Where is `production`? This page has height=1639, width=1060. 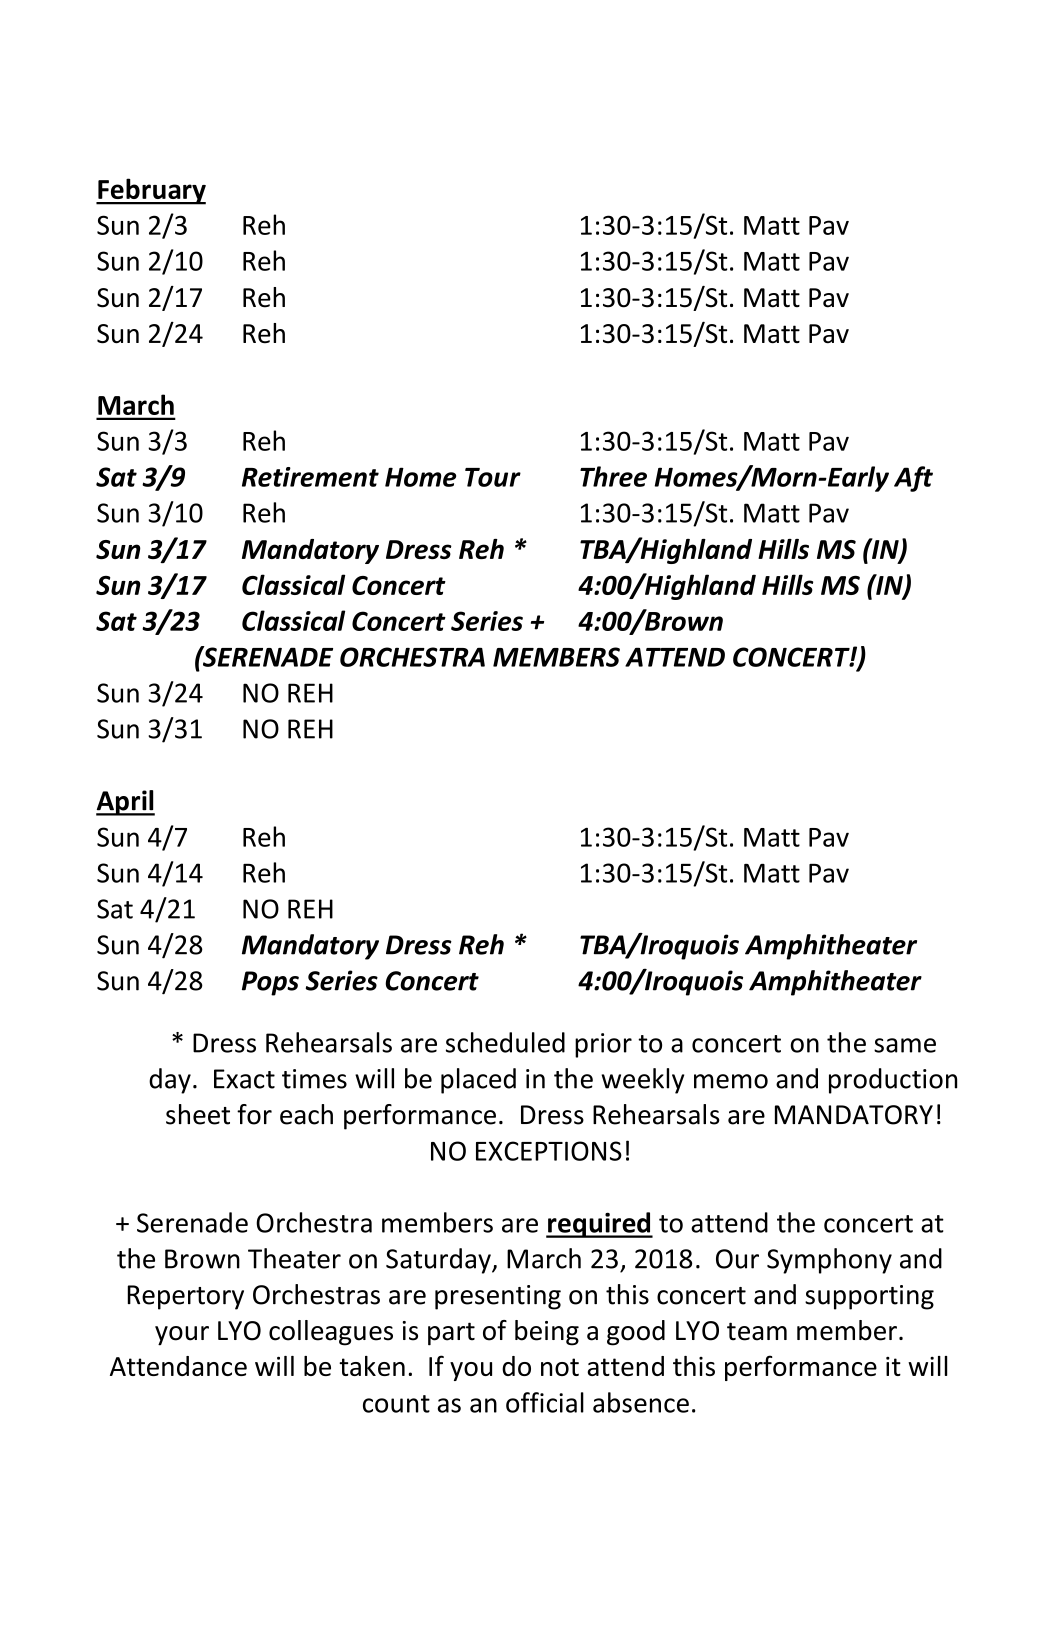
production is located at coordinates (893, 1081).
